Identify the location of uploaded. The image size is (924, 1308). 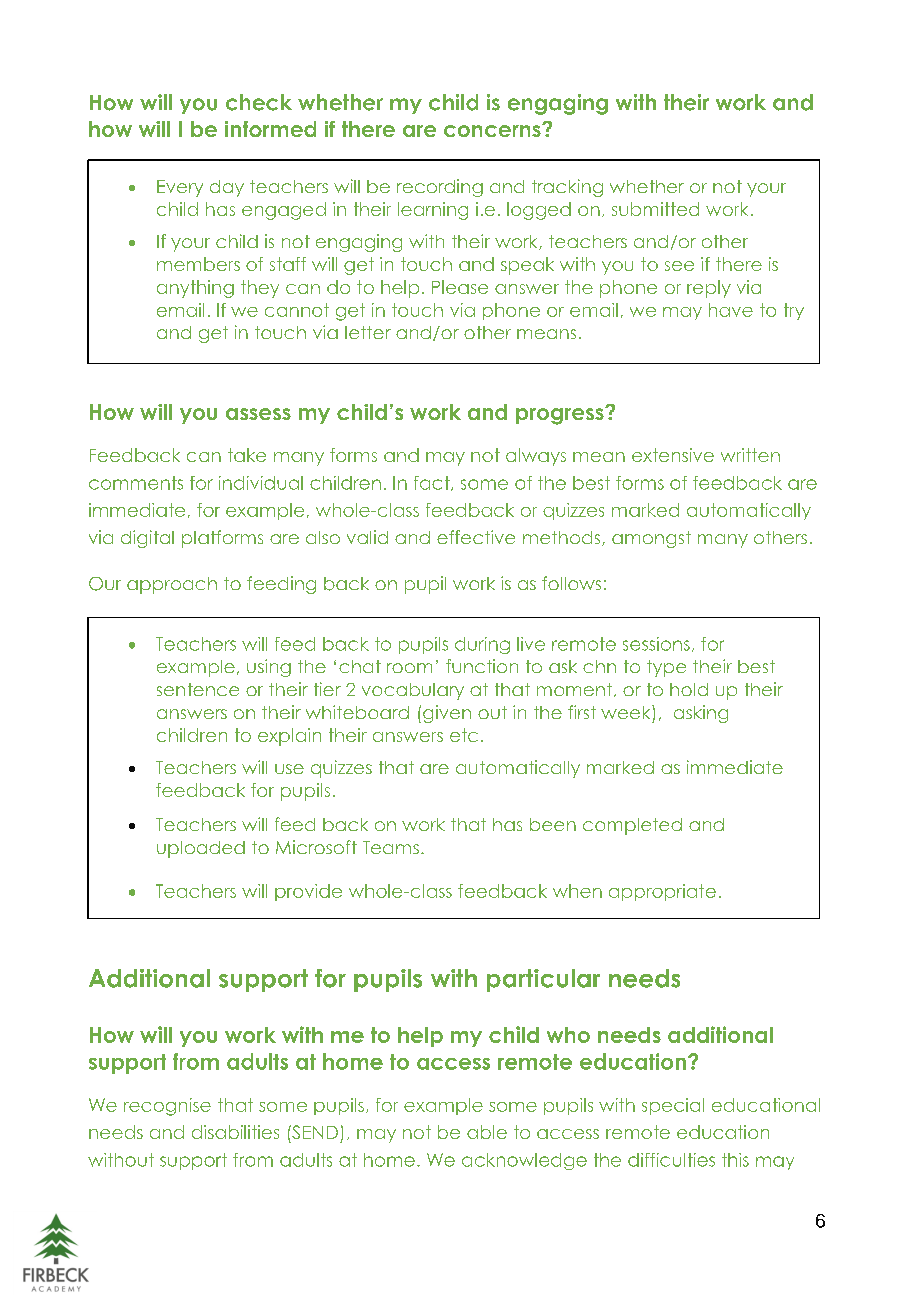
(201, 849).
